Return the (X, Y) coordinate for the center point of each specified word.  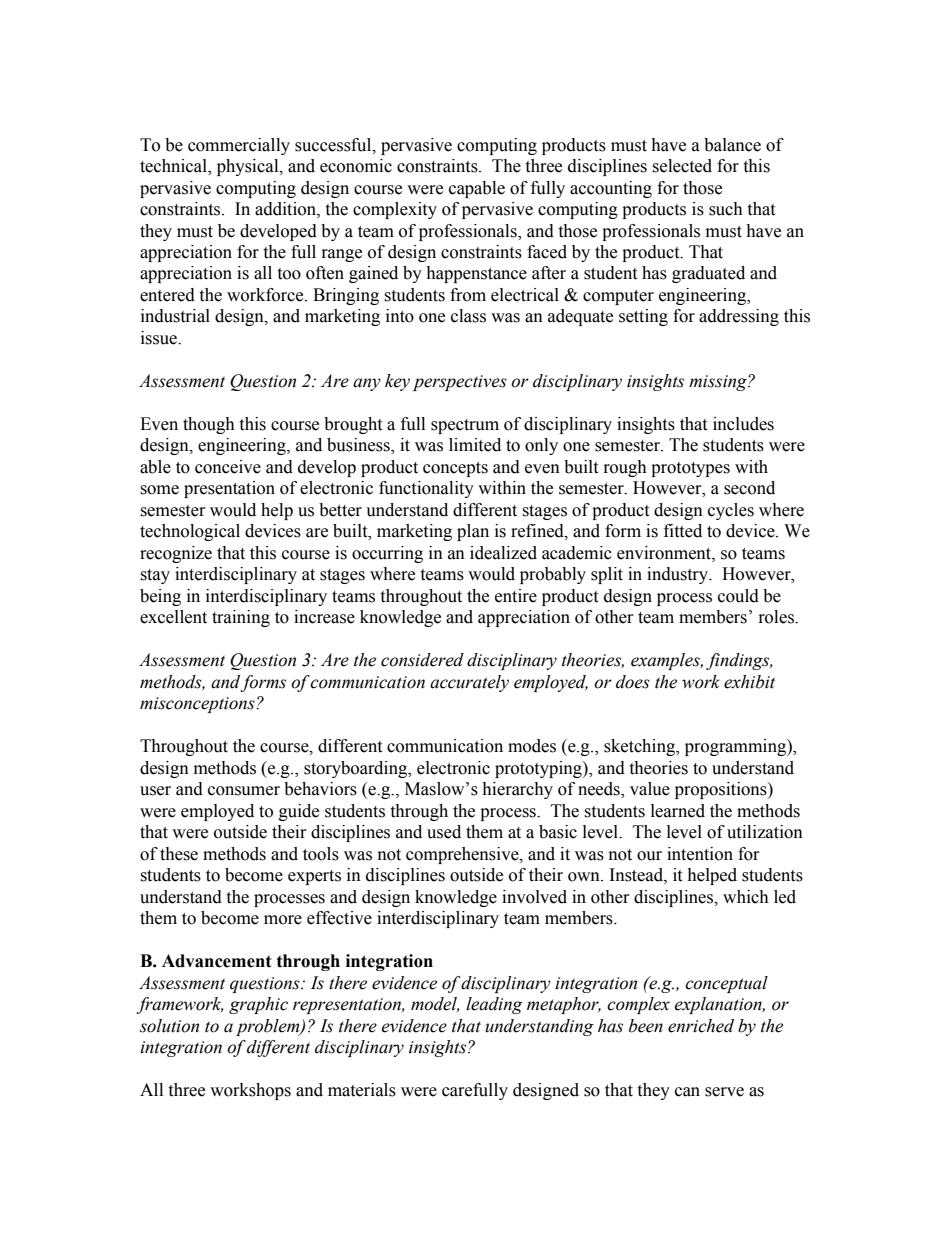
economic (356, 166)
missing (719, 383)
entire (516, 596)
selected (682, 166)
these (179, 854)
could (738, 596)
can (687, 1092)
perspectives (460, 383)
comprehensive (463, 855)
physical (249, 167)
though (209, 425)
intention (700, 854)
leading (494, 1005)
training (241, 618)
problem (269, 1027)
